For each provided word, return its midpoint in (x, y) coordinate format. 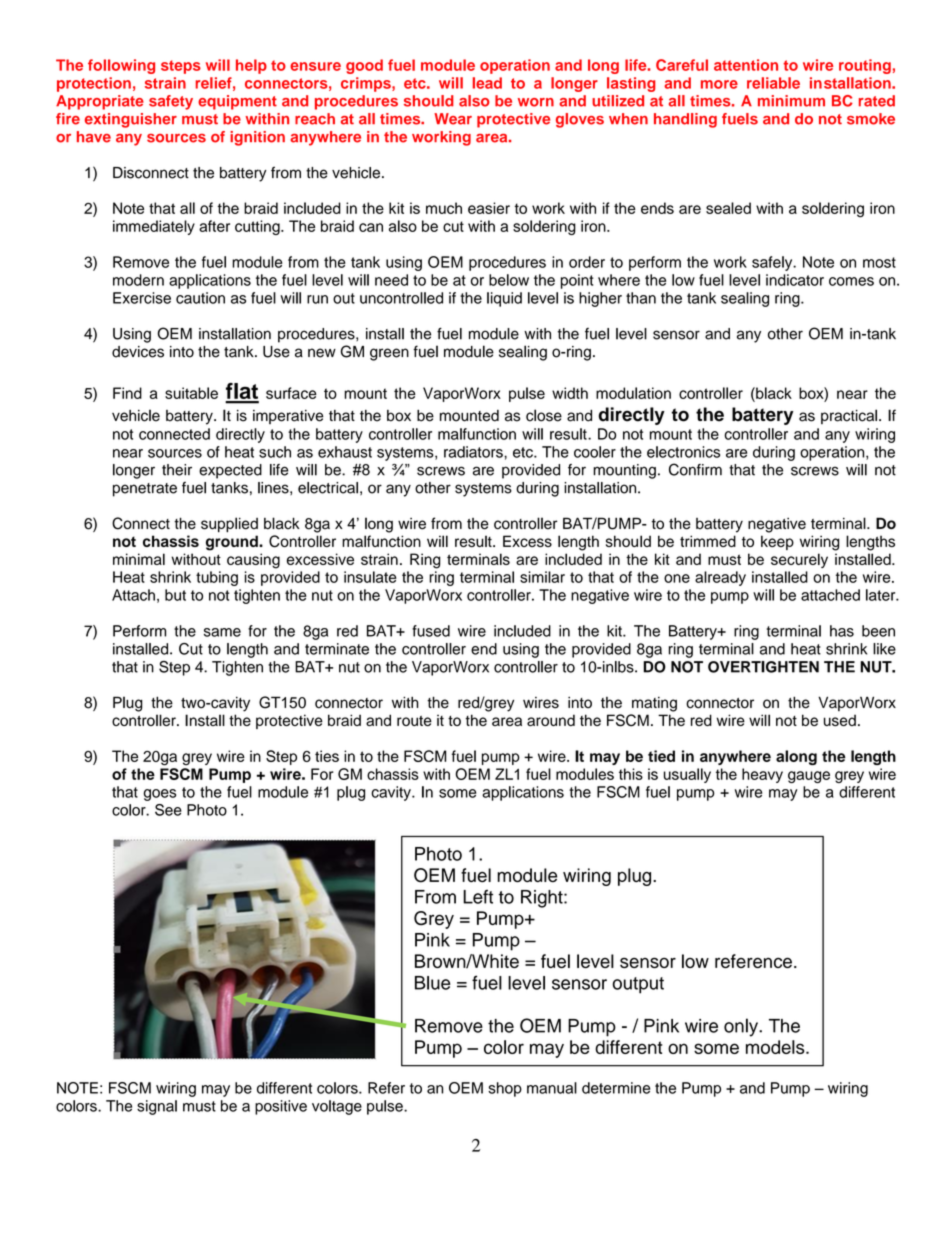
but (175, 595)
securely (799, 560)
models (776, 1047)
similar (542, 577)
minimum (791, 101)
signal (157, 1107)
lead (487, 83)
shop (505, 1089)
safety (171, 102)
